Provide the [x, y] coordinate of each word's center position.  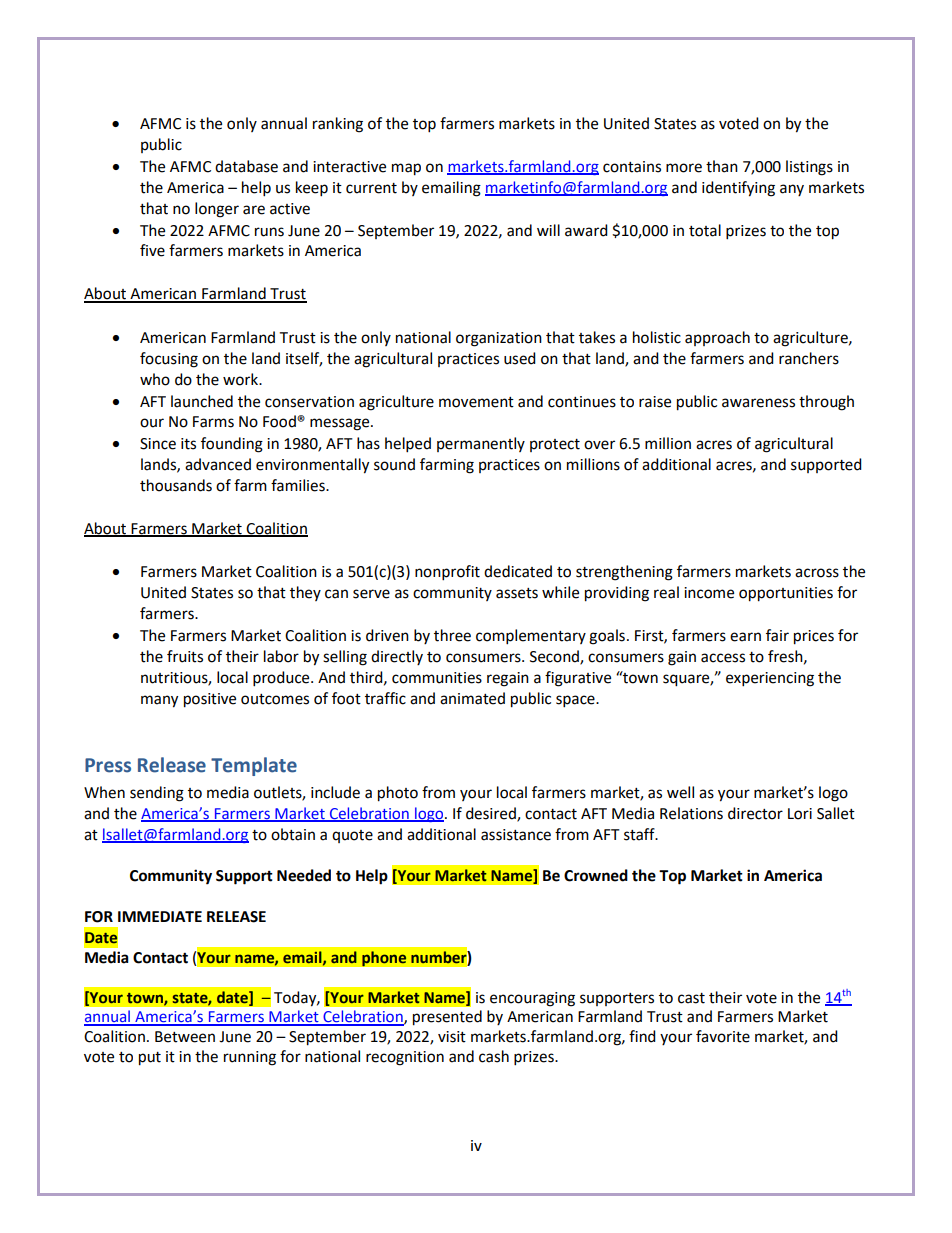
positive [210, 700]
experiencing [770, 679]
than [722, 166]
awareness [758, 403]
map [406, 169]
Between [185, 1037]
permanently [481, 444]
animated [472, 698]
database [246, 166]
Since [158, 444]
